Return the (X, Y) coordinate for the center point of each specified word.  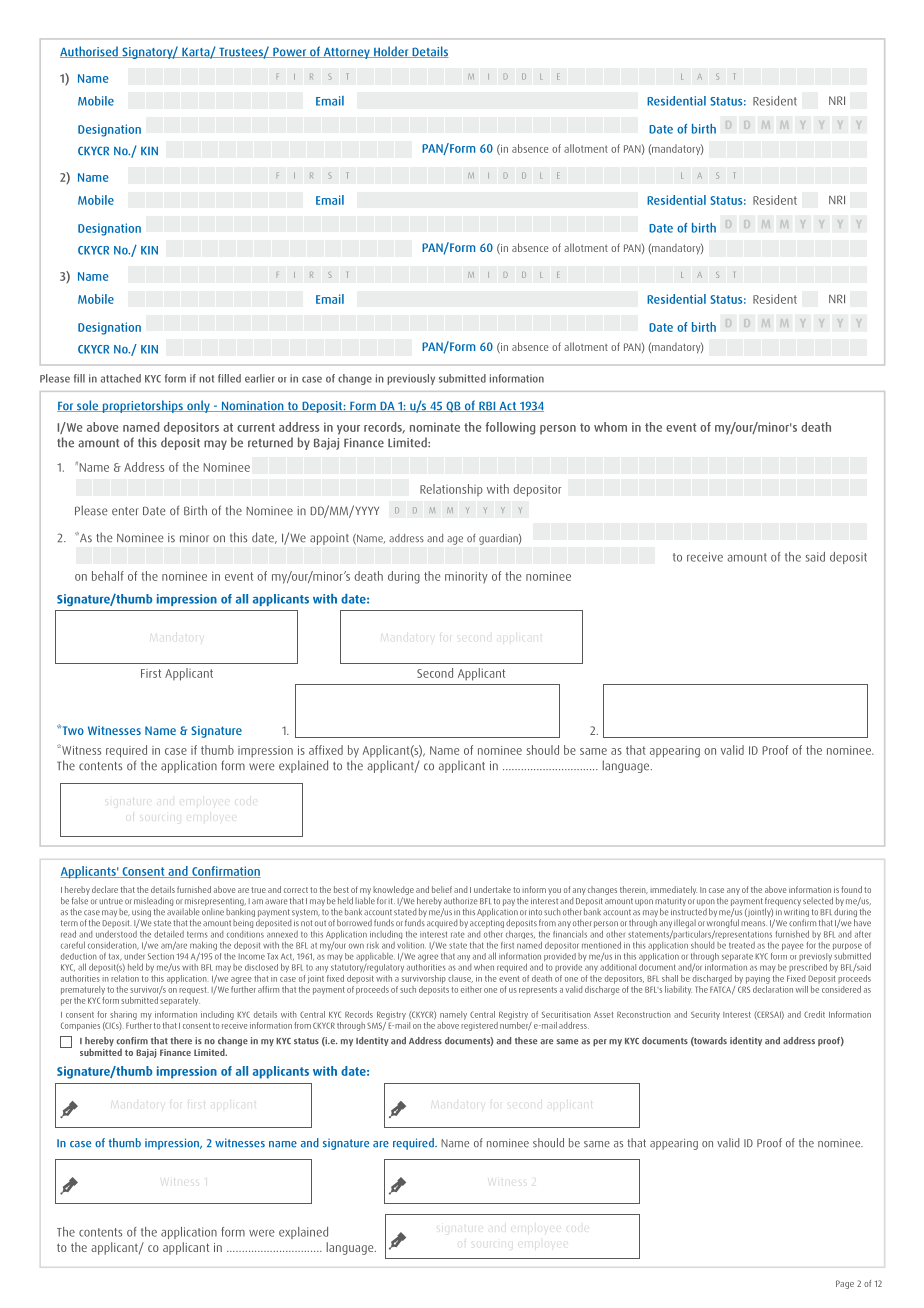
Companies (80, 1026)
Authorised (90, 52)
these (526, 1041)
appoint (329, 539)
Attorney (346, 53)
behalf (108, 576)
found (851, 889)
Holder (391, 52)
